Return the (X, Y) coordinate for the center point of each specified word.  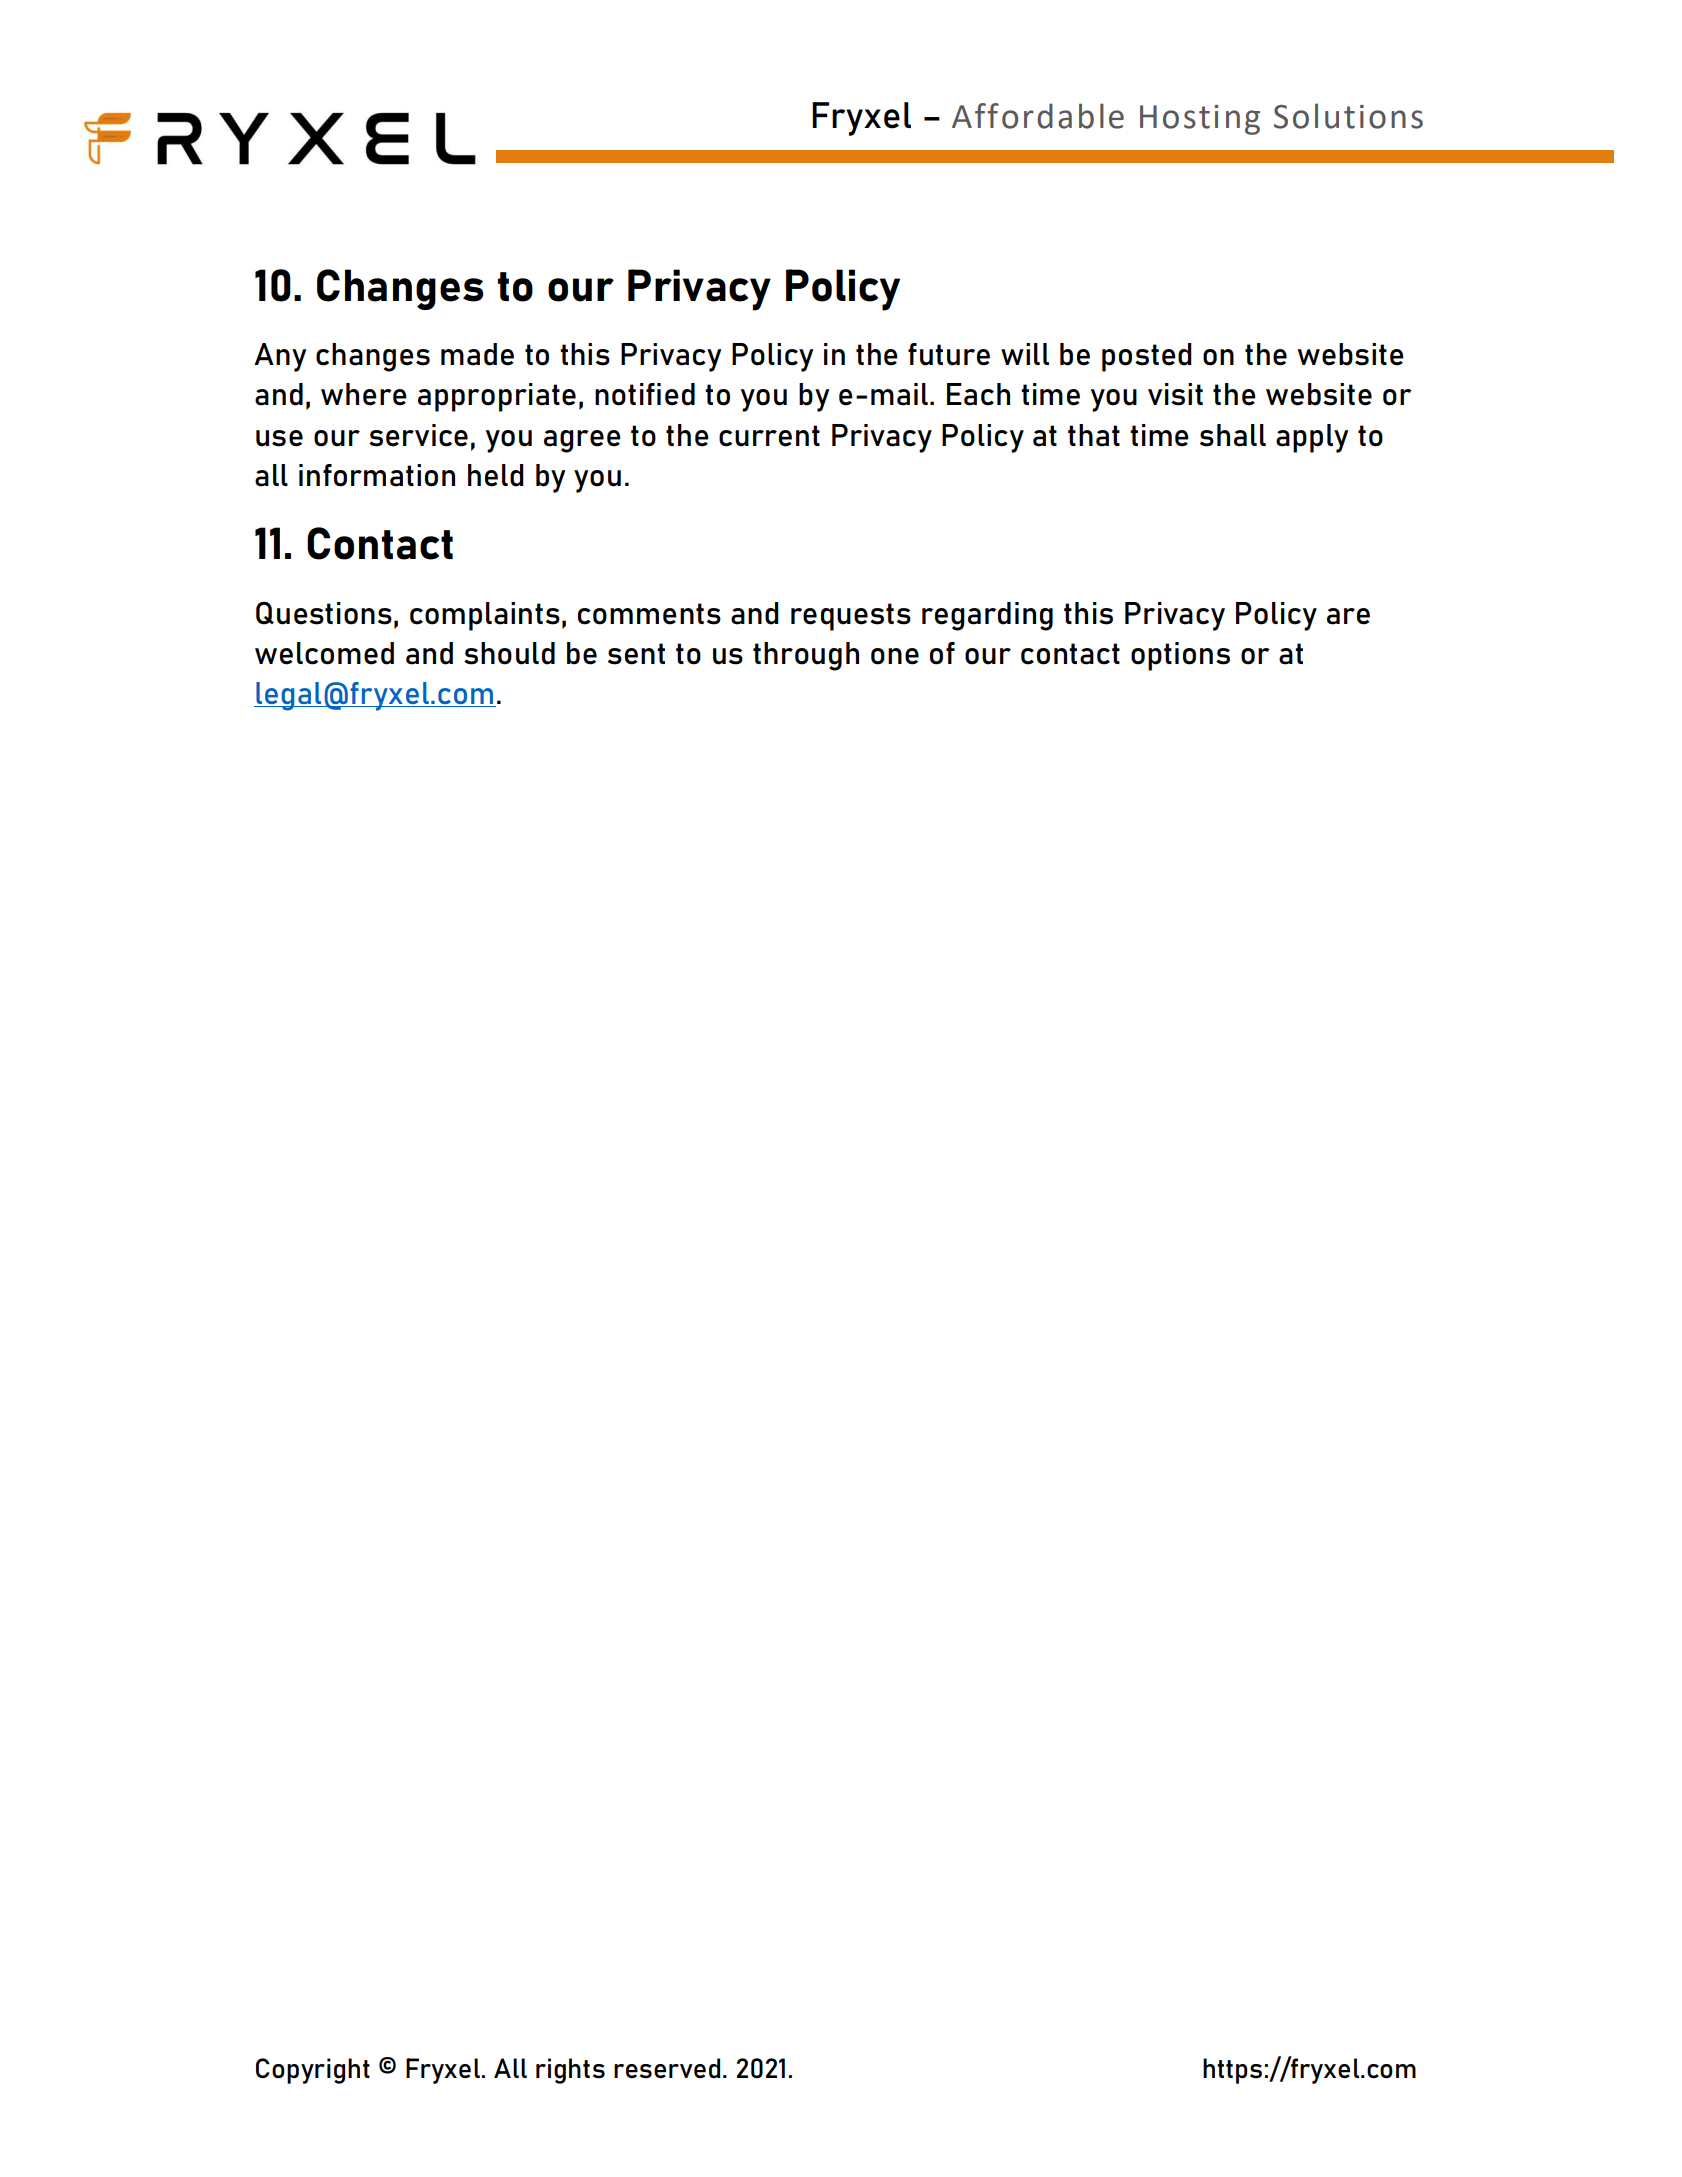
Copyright (313, 2071)
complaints (485, 616)
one (895, 656)
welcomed (324, 653)
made (477, 354)
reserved (667, 2068)
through (806, 656)
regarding (987, 616)
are (1348, 616)
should (509, 653)
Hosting (1200, 120)
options (1180, 656)
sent (636, 654)
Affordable (1038, 116)
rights (570, 2071)
